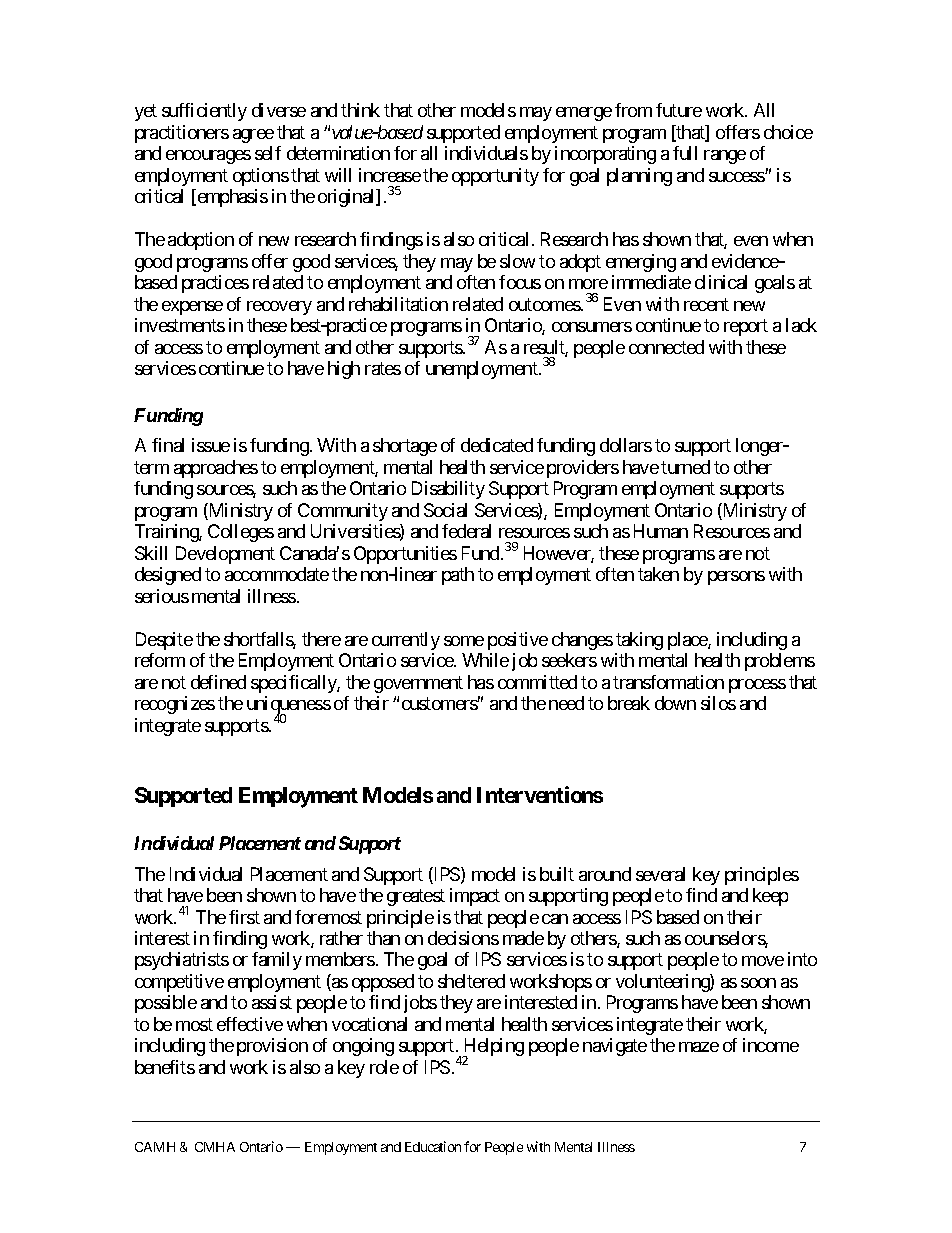  Describe the element at coordinates (211, 445) in the screenshot. I see `issue` at that location.
